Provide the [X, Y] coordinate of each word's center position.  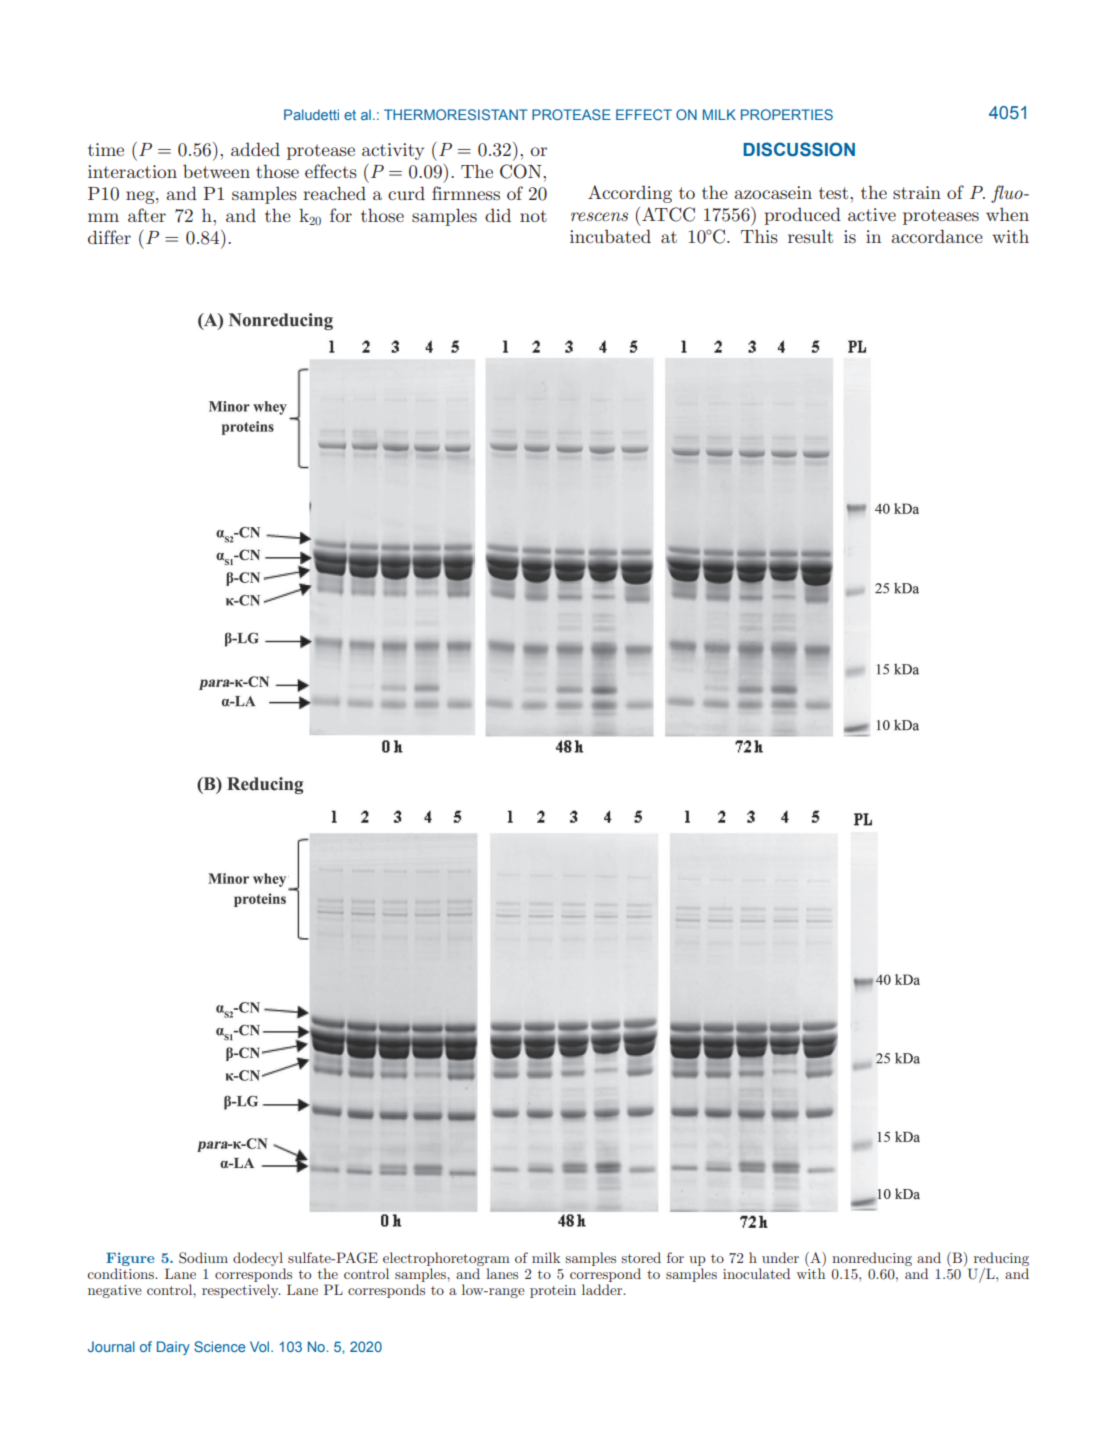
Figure [130, 1259]
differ [109, 237]
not [533, 216]
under [780, 1257]
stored [641, 1257]
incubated [610, 236]
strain [917, 192]
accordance [937, 236]
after [147, 215]
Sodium [203, 1258]
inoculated [756, 1273]
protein [553, 1291]
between [216, 171]
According [630, 194]
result [810, 236]
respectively [241, 1291]
